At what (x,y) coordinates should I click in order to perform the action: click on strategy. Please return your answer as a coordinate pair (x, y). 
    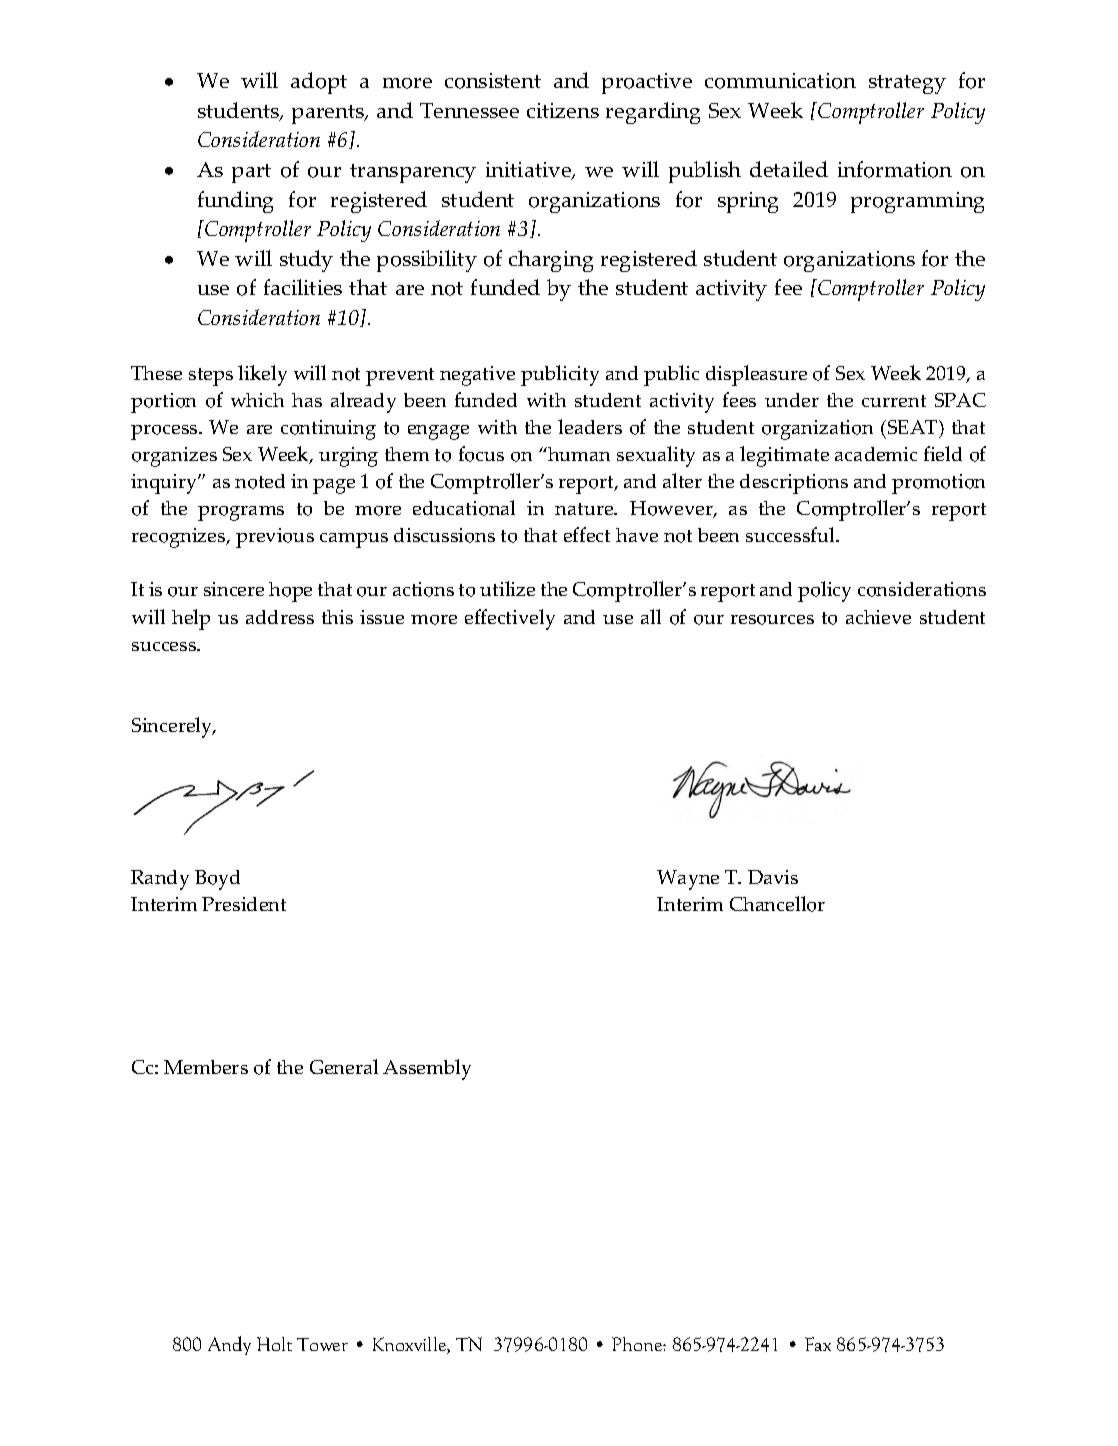
    Looking at the image, I should click on (907, 84).
